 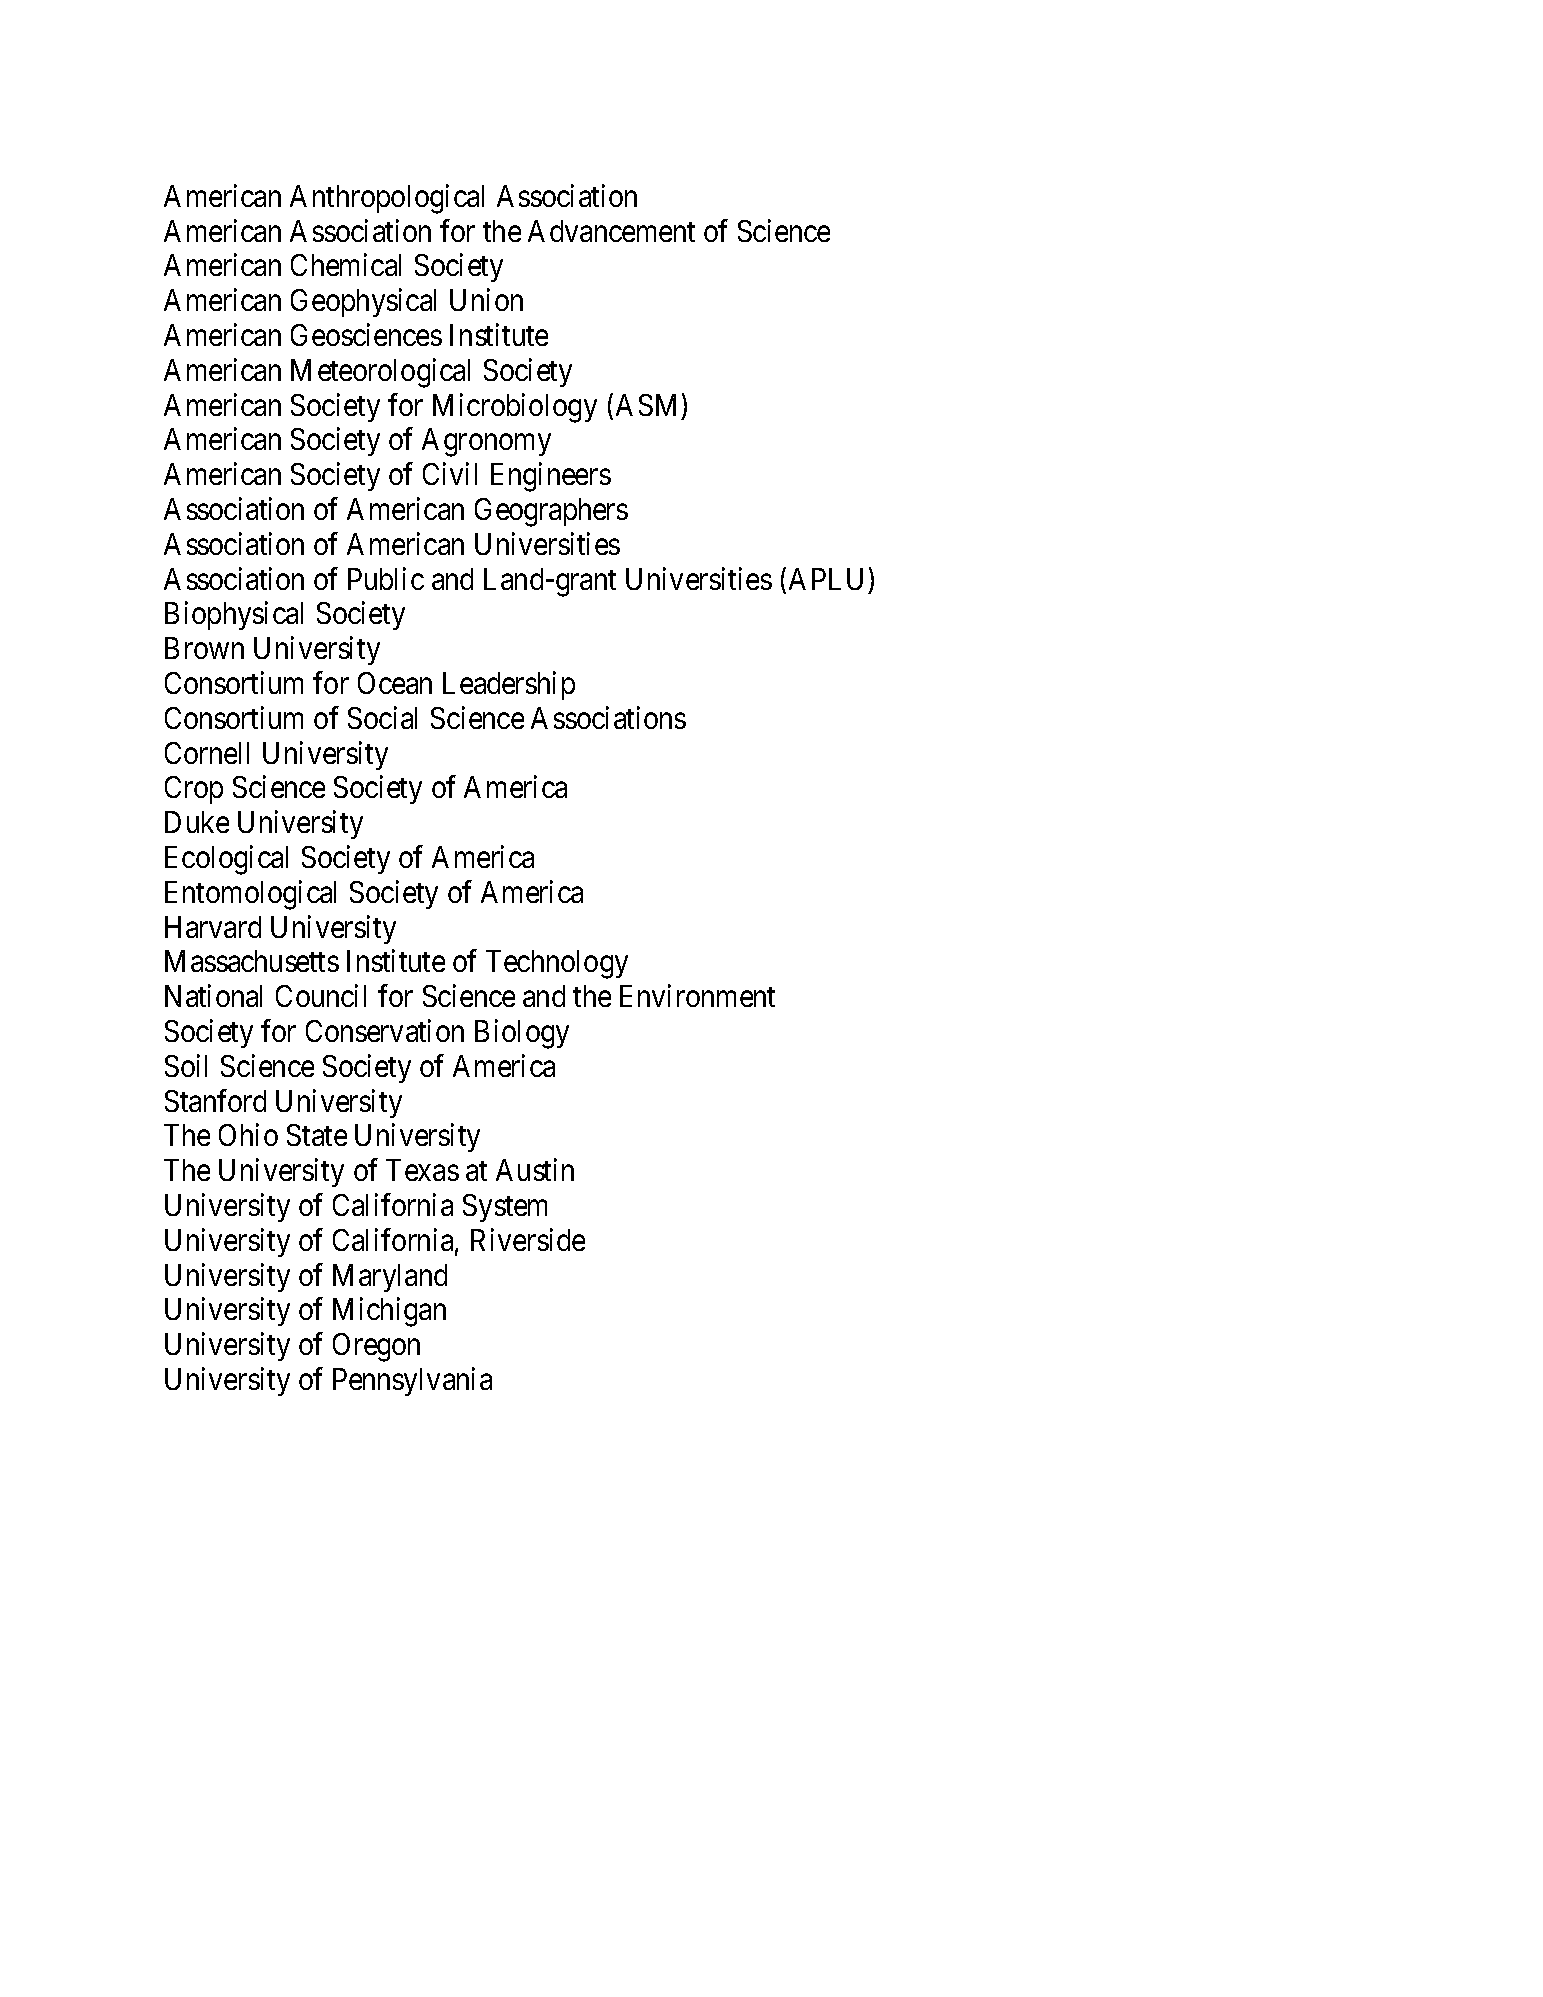 What do you see at coordinates (611, 231) in the document?
I see `Advancement` at bounding box center [611, 231].
